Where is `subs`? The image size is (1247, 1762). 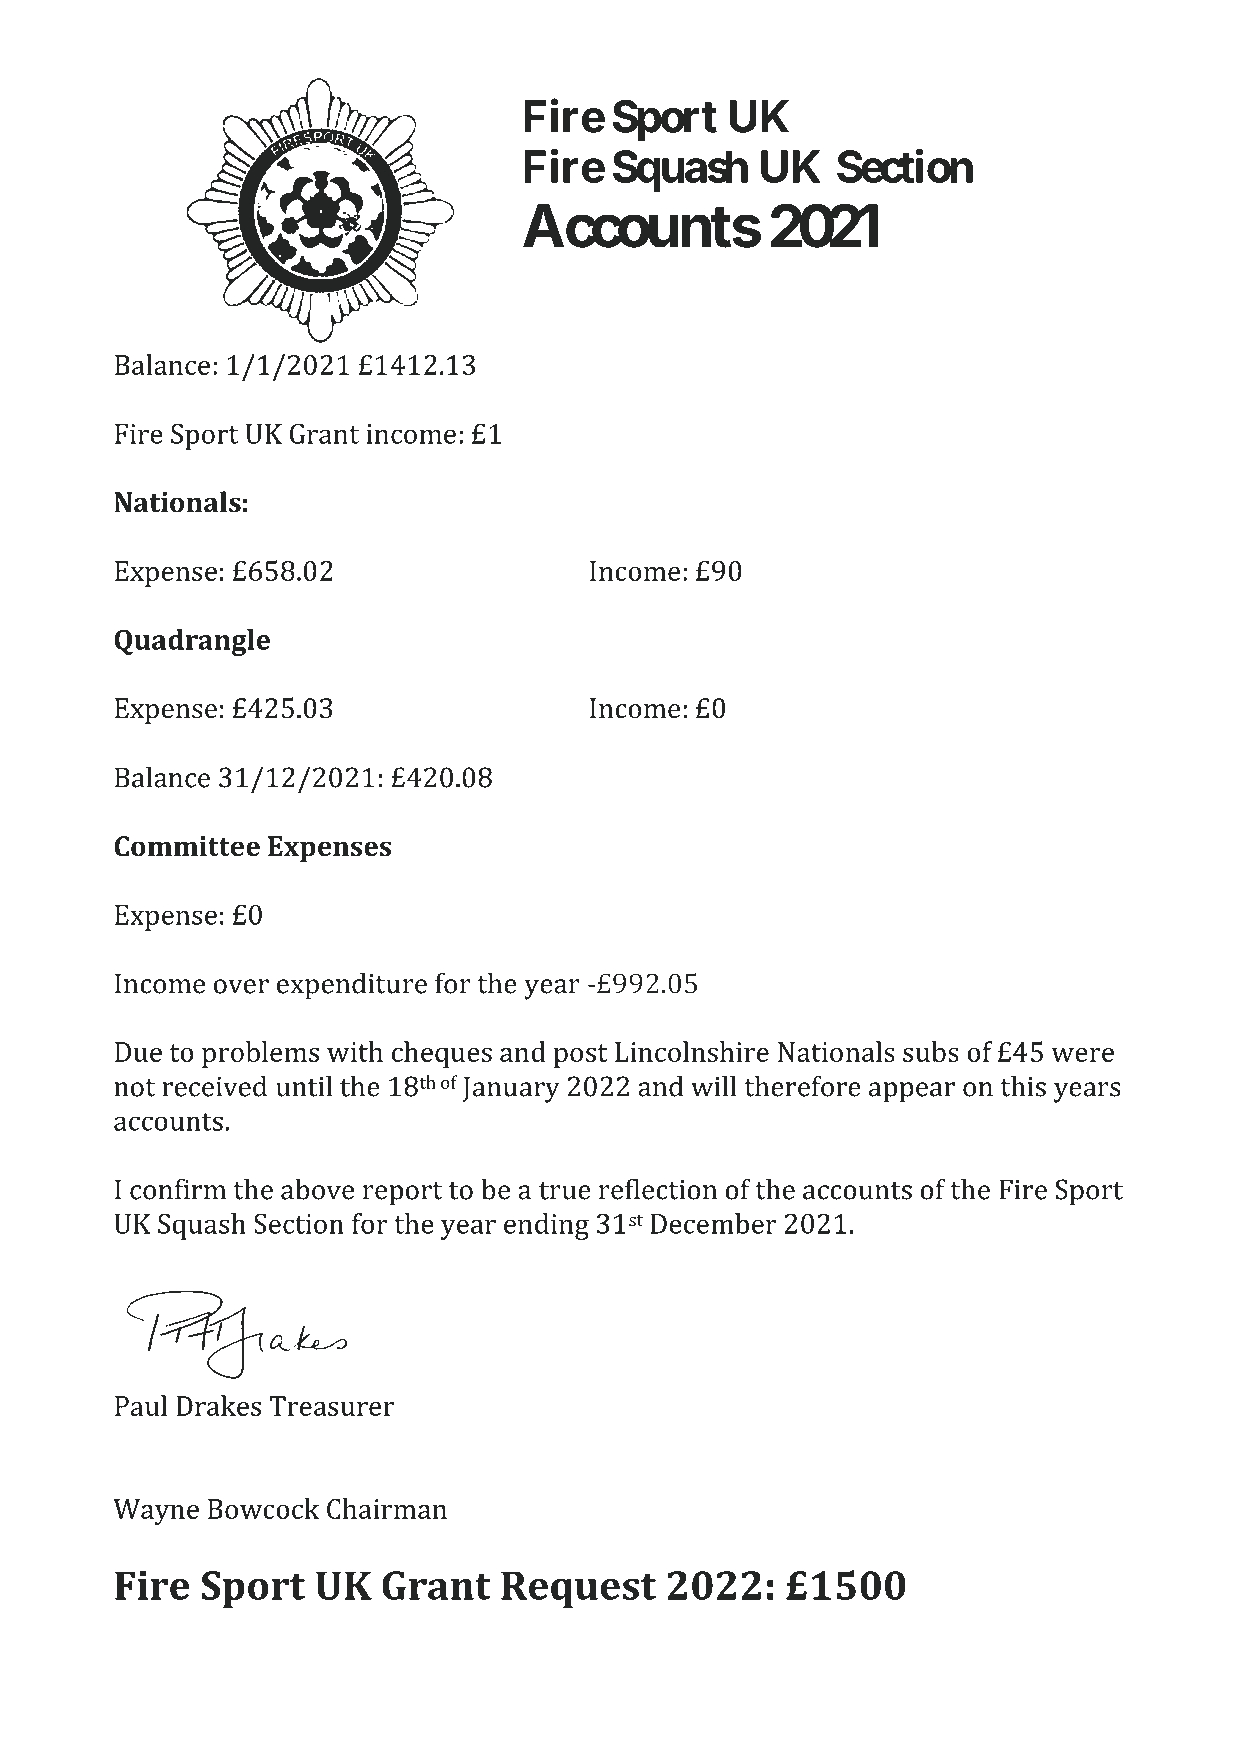 subs is located at coordinates (931, 1051).
